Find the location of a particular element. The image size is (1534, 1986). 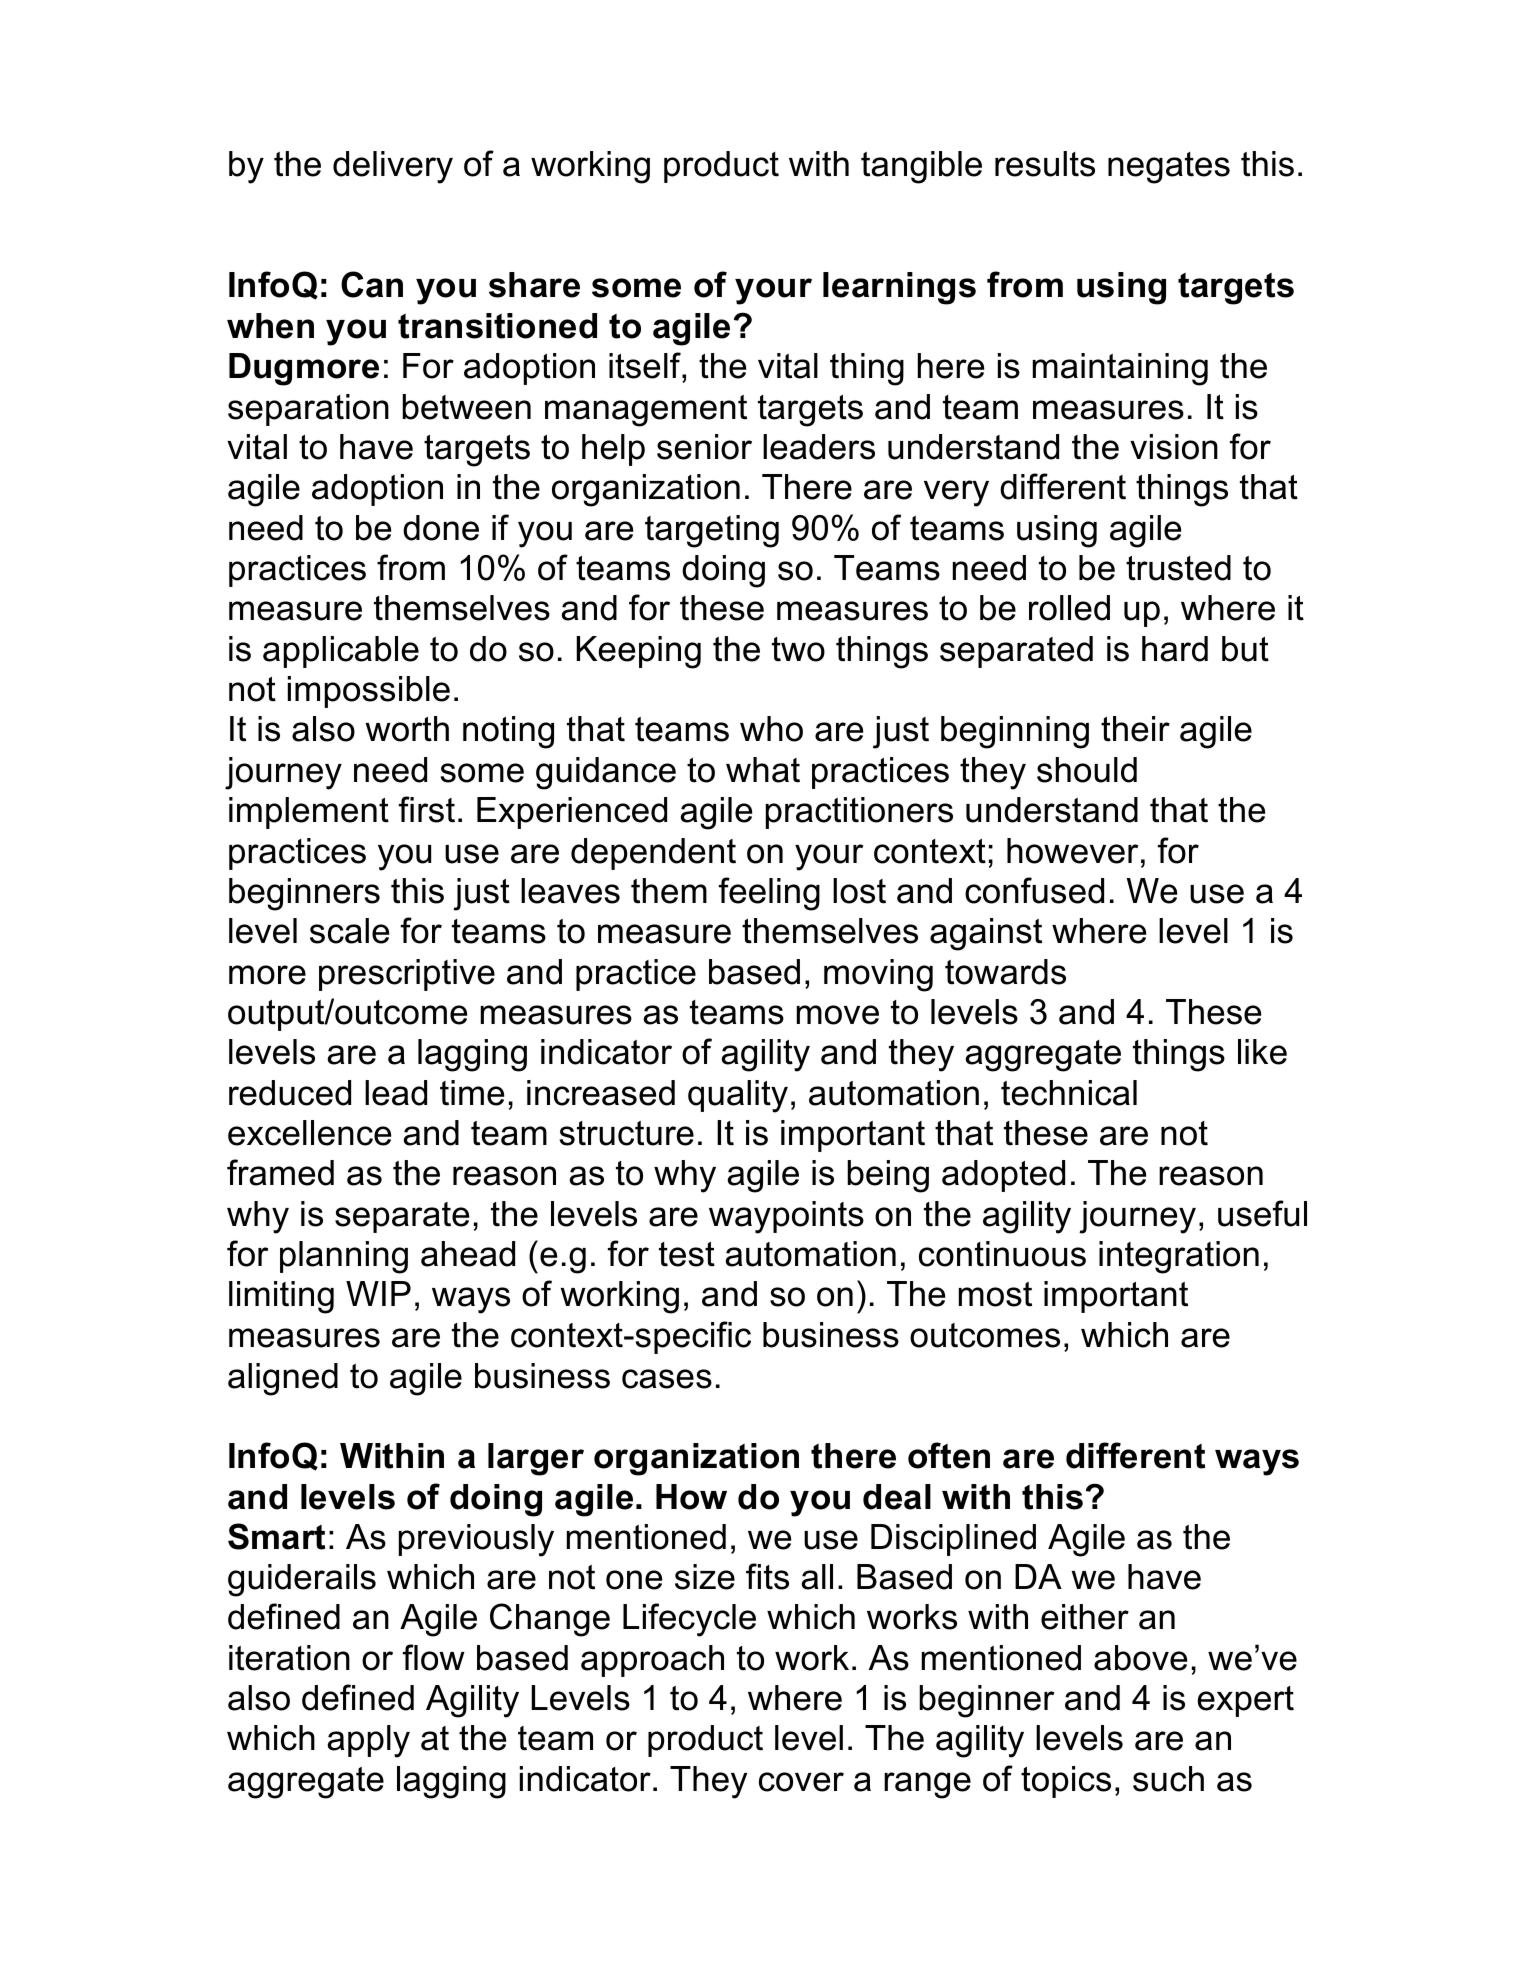

cases is located at coordinates (667, 1379).
